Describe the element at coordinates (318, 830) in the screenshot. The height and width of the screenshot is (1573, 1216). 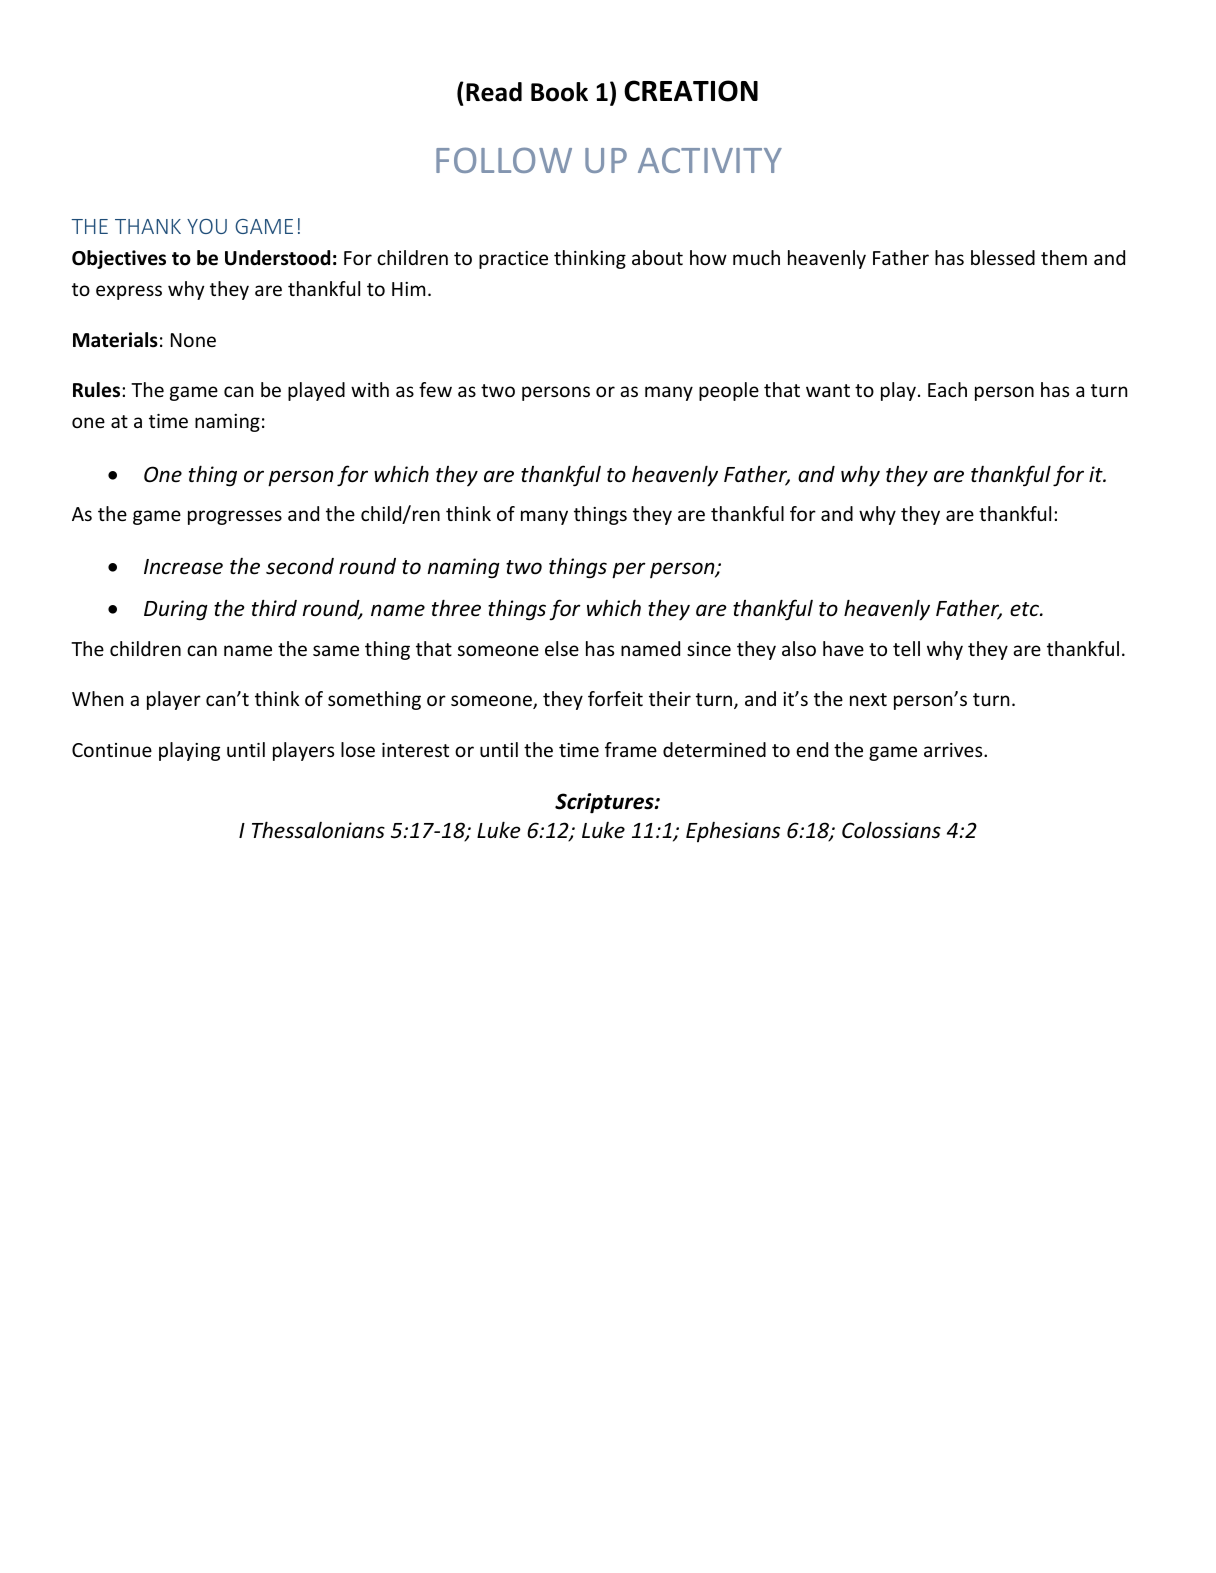
I see `Thessalonians` at that location.
